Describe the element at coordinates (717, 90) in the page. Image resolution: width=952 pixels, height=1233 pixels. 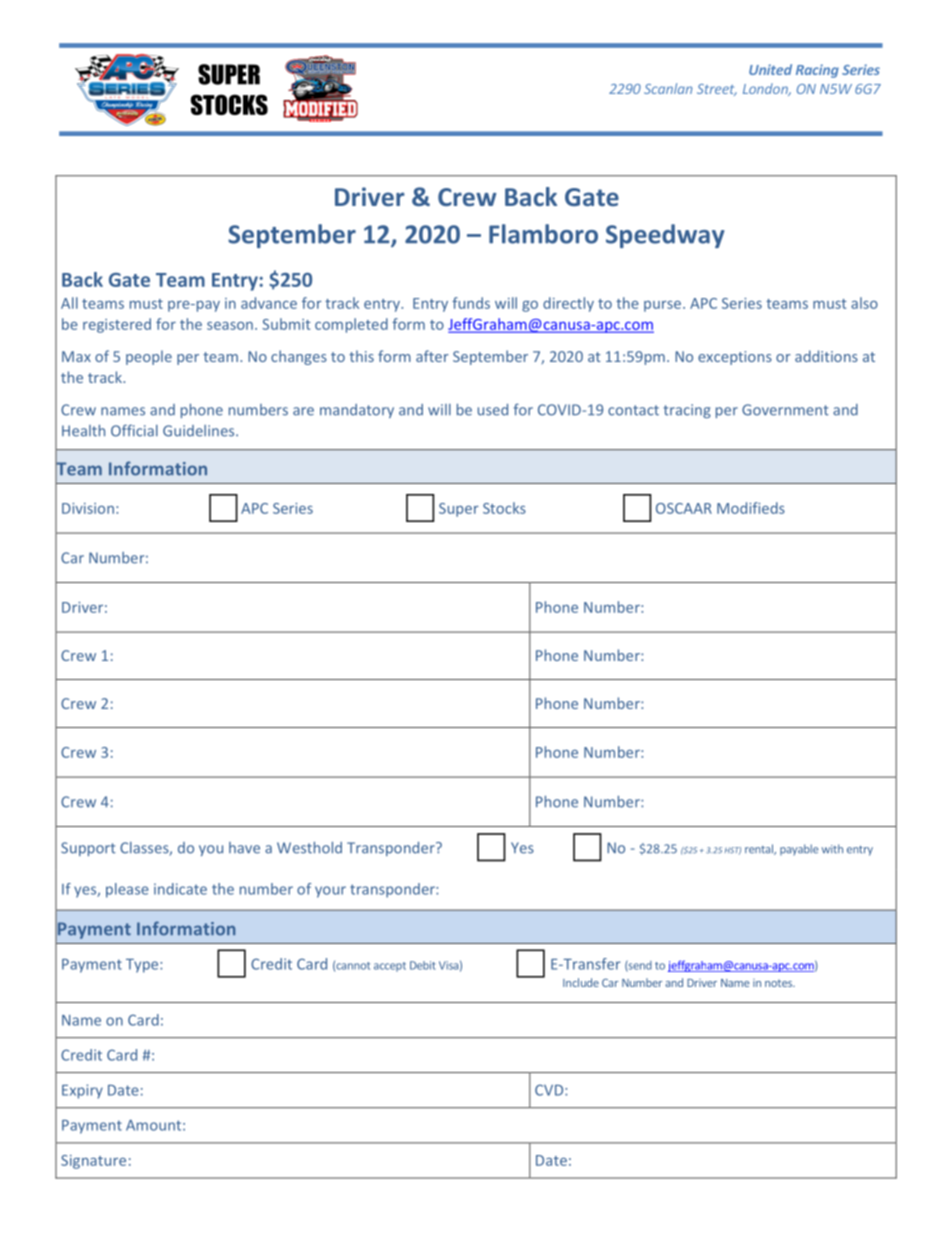
I see `Street` at that location.
